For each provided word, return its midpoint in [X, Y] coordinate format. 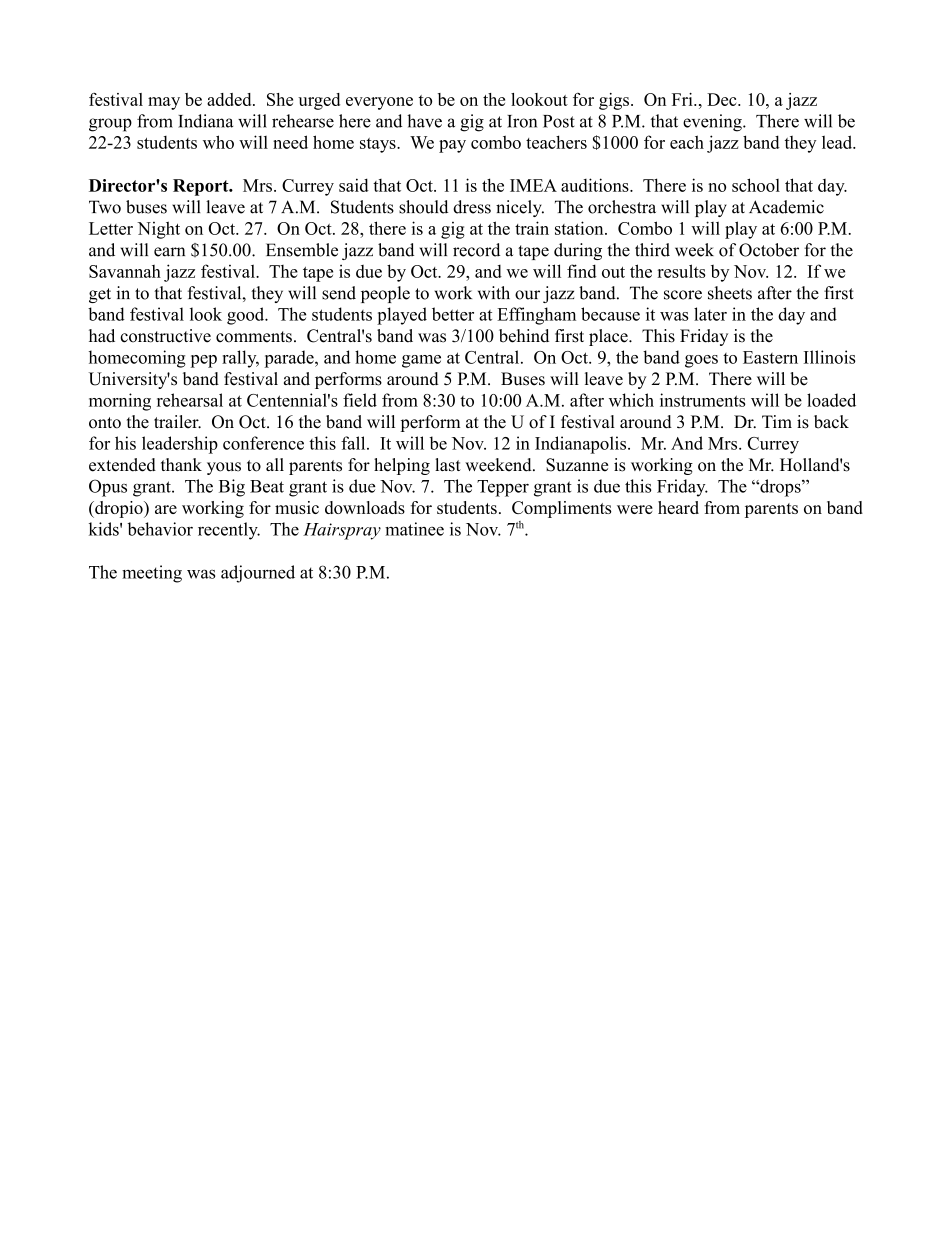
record [476, 250]
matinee [414, 529]
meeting [152, 574]
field [360, 400]
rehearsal [190, 400]
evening [713, 123]
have [424, 121]
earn [169, 252]
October [769, 250]
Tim [777, 421]
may [164, 103]
